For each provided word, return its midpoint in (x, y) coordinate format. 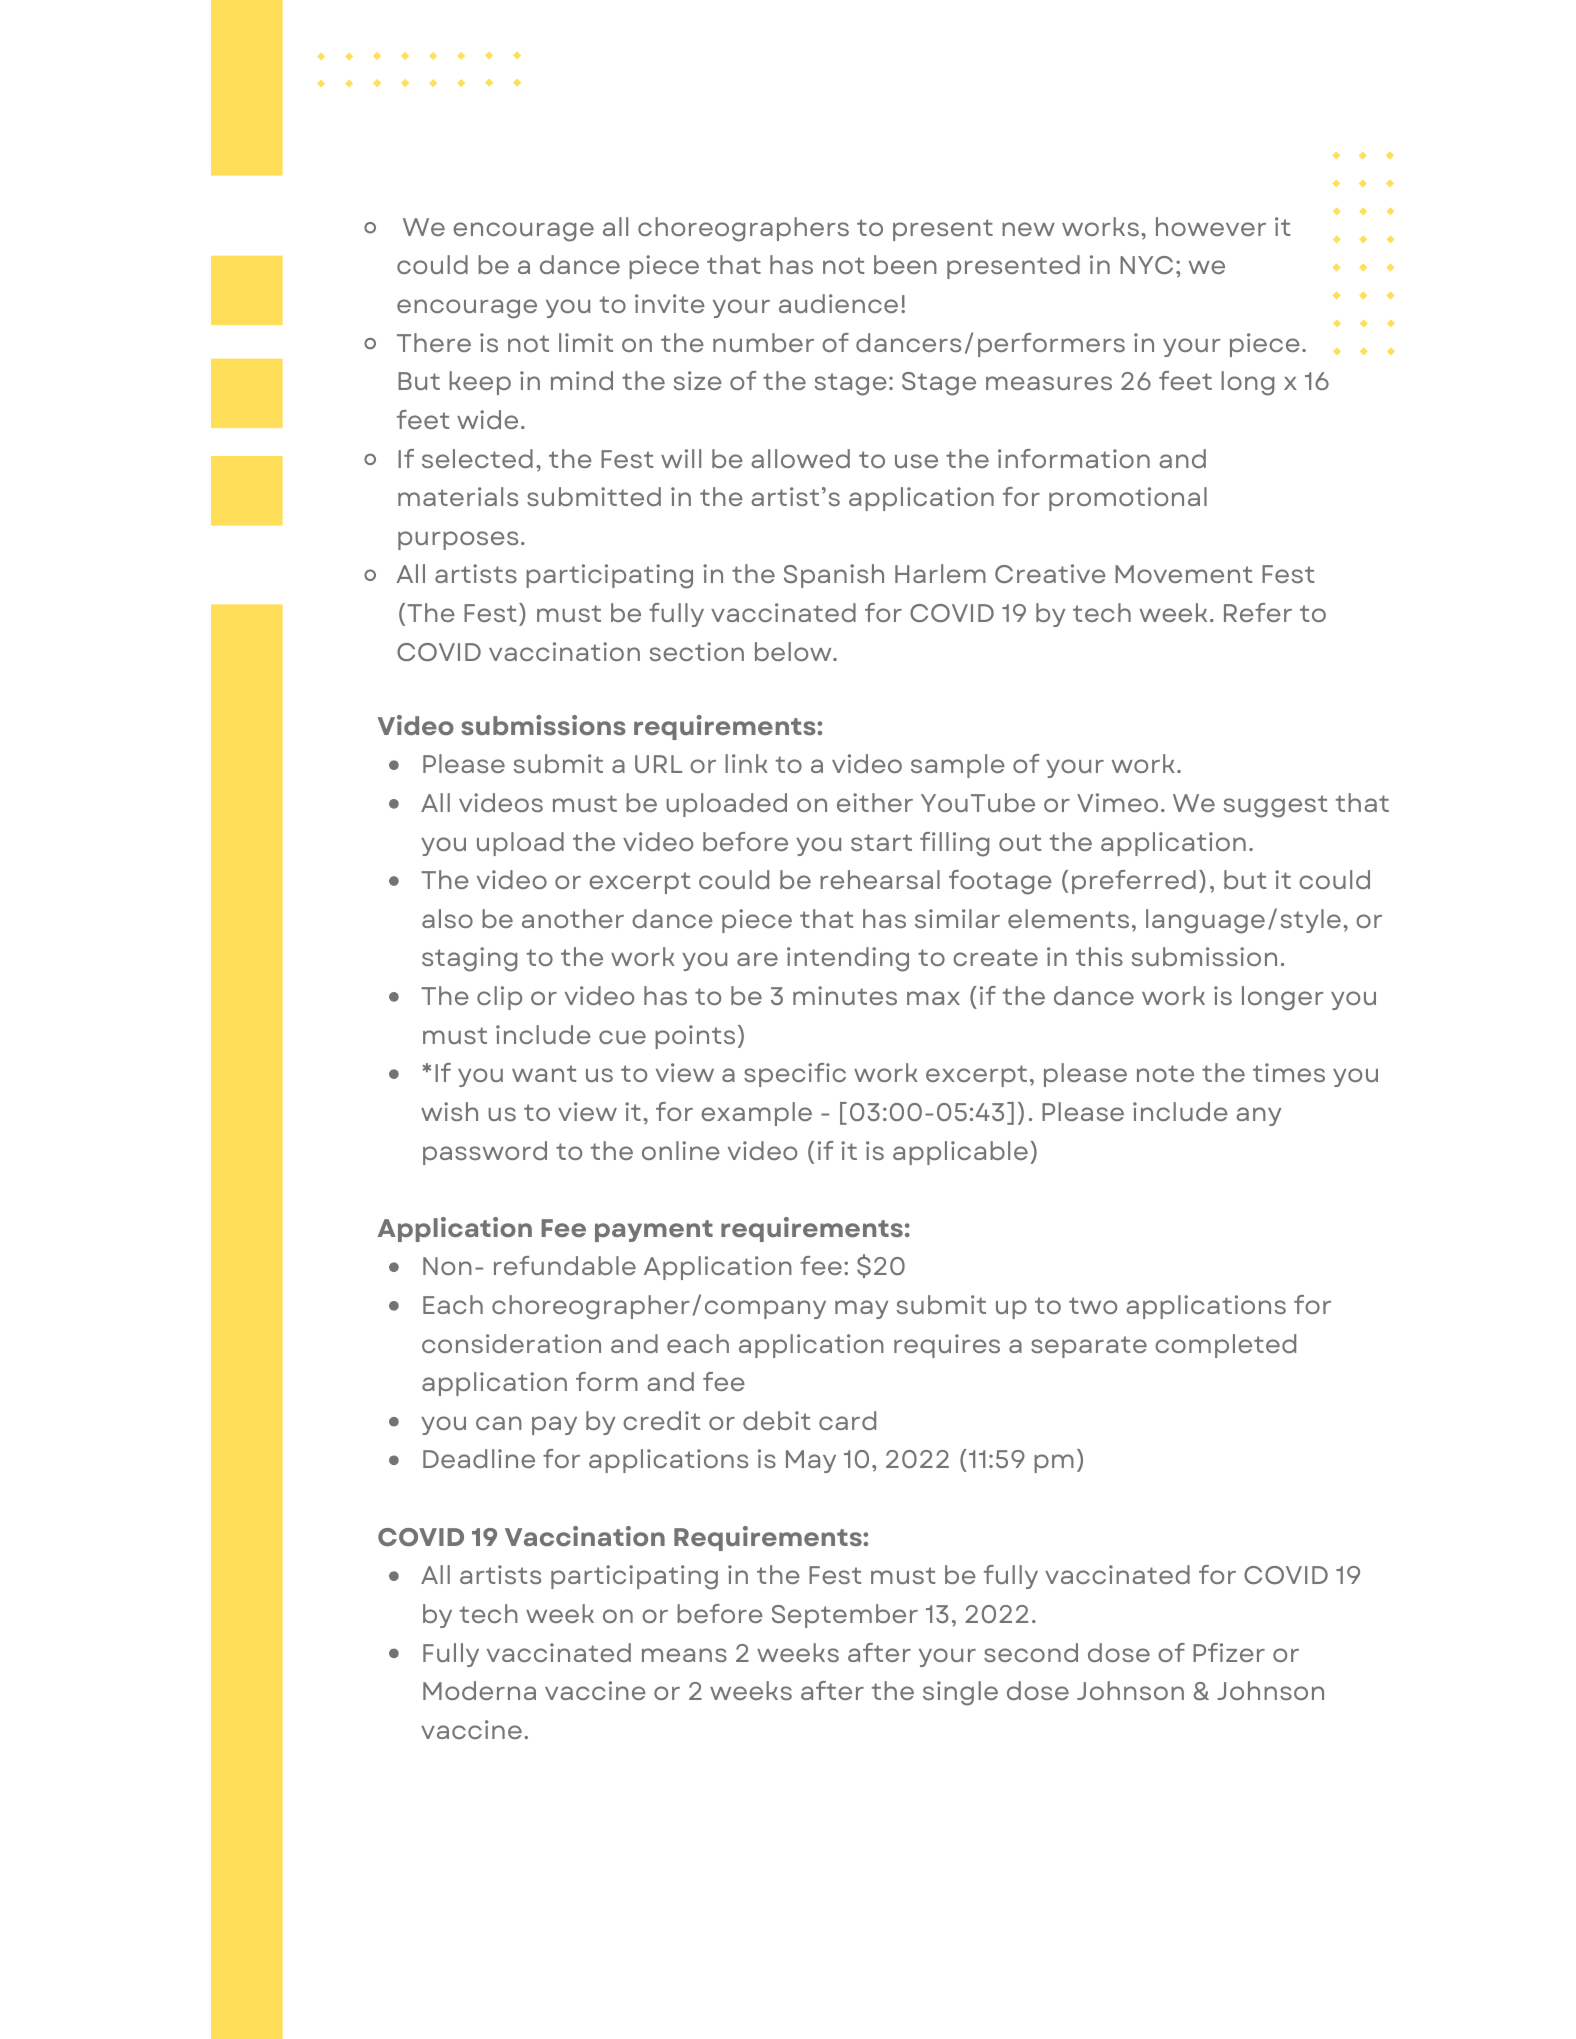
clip (499, 998)
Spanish (834, 576)
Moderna (479, 1690)
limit (586, 342)
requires (947, 1346)
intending (848, 959)
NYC (1146, 265)
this (1099, 956)
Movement (1183, 574)
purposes (458, 540)
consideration (511, 1343)
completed (1225, 1346)
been (905, 264)
